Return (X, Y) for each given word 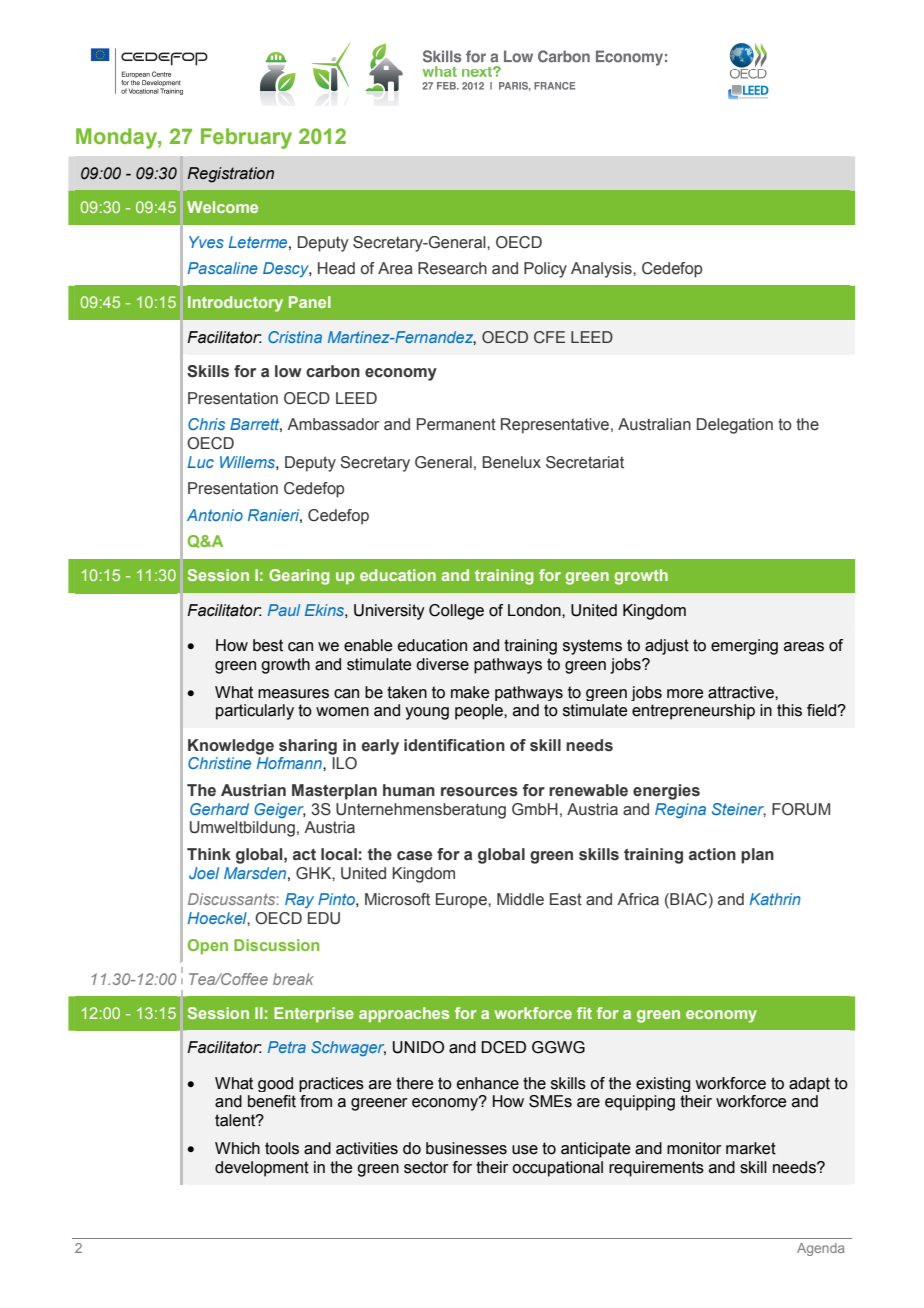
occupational (557, 1169)
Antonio (215, 515)
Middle (520, 899)
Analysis (602, 270)
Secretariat (585, 462)
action (712, 854)
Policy (545, 270)
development (262, 1169)
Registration (230, 175)
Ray (299, 900)
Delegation (735, 426)
